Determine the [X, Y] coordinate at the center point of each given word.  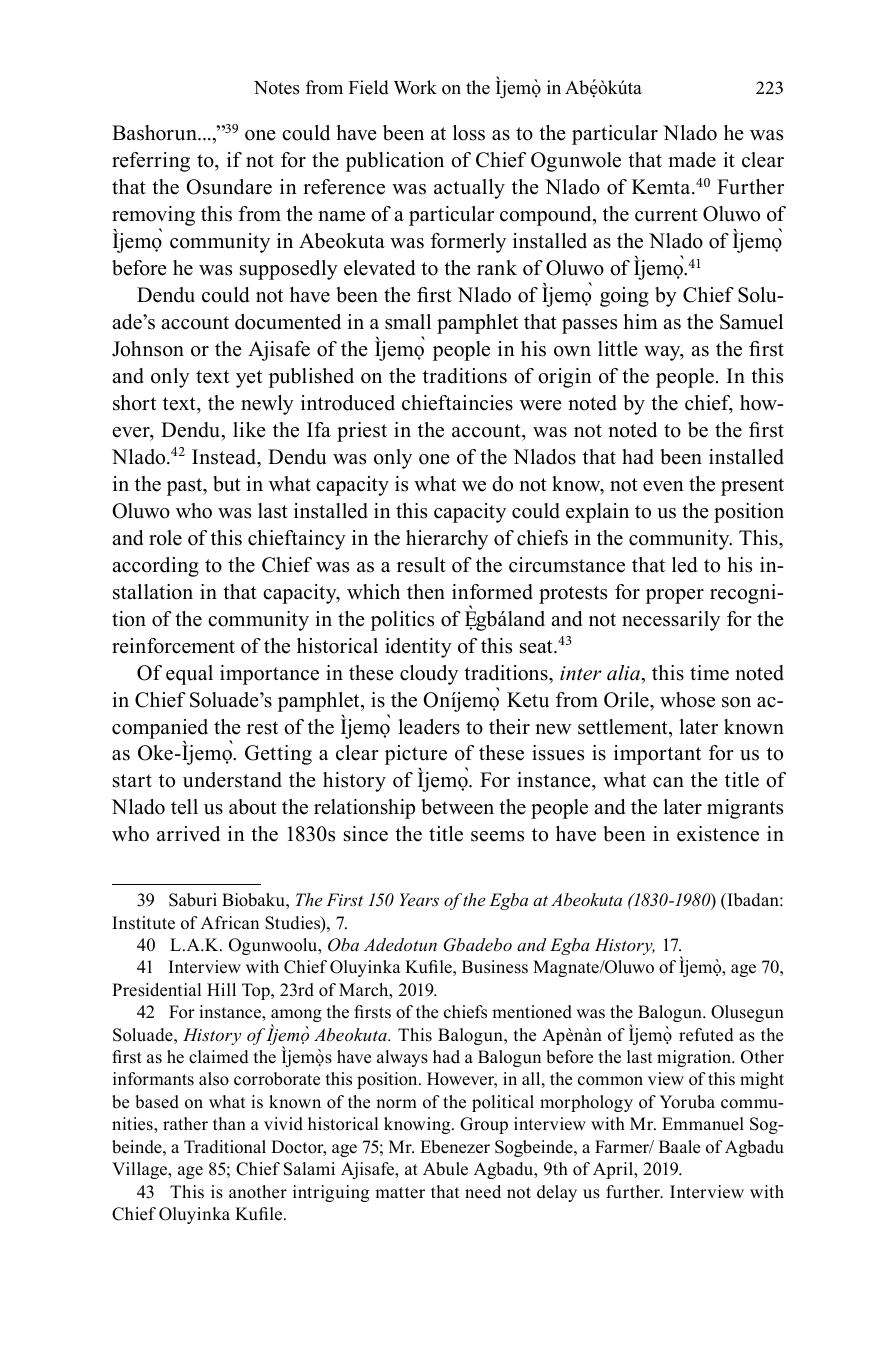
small [408, 322]
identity [418, 648]
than [229, 1123]
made [692, 160]
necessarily [671, 621]
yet [249, 379]
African [230, 923]
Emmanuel [703, 1124]
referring [151, 162]
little [618, 349]
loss [469, 133]
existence [718, 834]
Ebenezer [455, 1147]
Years [419, 899]
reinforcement [173, 646]
